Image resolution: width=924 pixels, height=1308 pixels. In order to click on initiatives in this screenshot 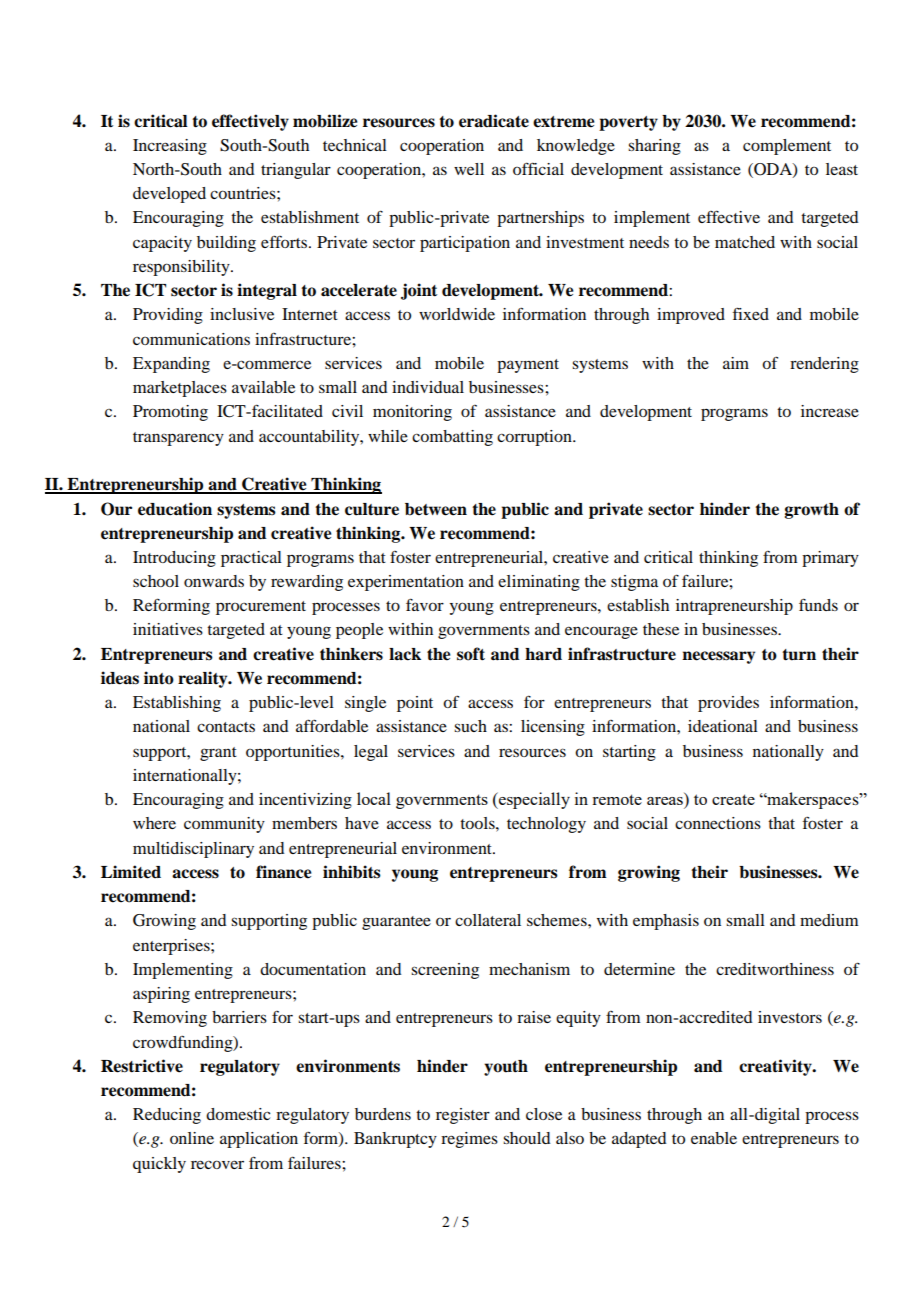, I will do `click(168, 629)`.
